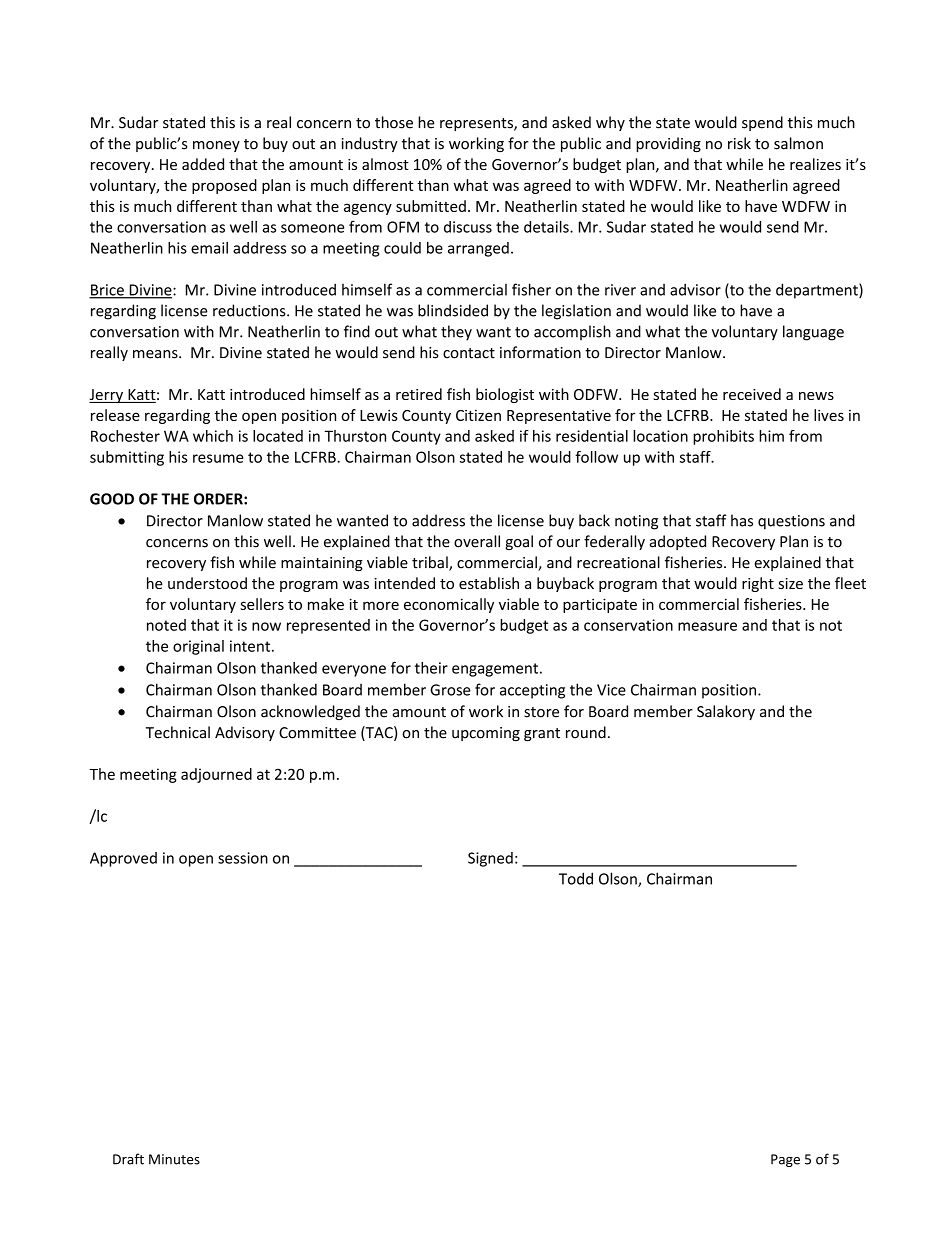 This screenshot has height=1233, width=952. I want to click on which, so click(213, 436).
